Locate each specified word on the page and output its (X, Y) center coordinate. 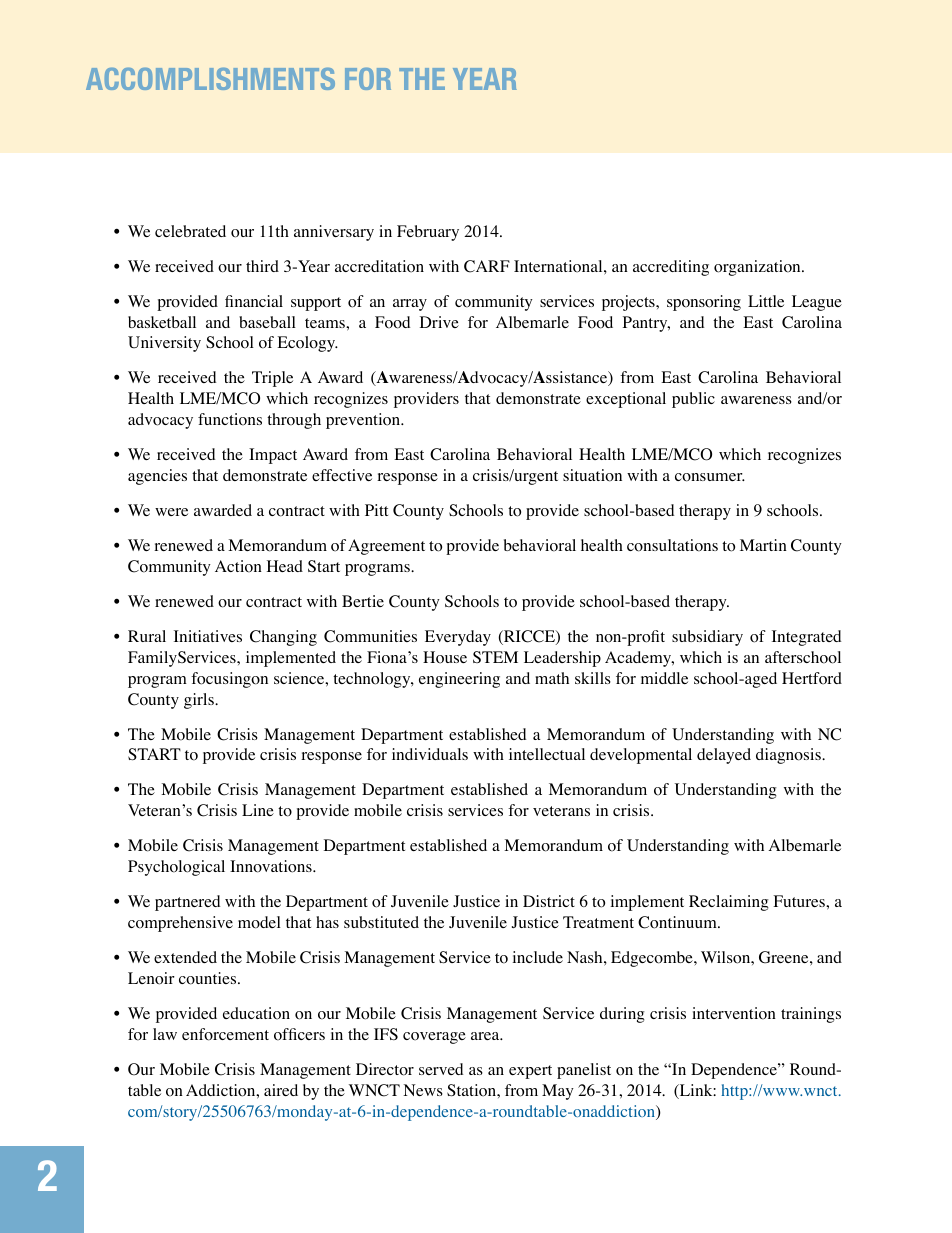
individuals (430, 754)
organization (758, 268)
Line (258, 810)
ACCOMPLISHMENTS (210, 79)
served (441, 1069)
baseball (267, 322)
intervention (734, 1013)
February (428, 233)
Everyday (458, 638)
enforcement (225, 1034)
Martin (763, 545)
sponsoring (704, 303)
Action (238, 566)
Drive (439, 322)
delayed (724, 756)
